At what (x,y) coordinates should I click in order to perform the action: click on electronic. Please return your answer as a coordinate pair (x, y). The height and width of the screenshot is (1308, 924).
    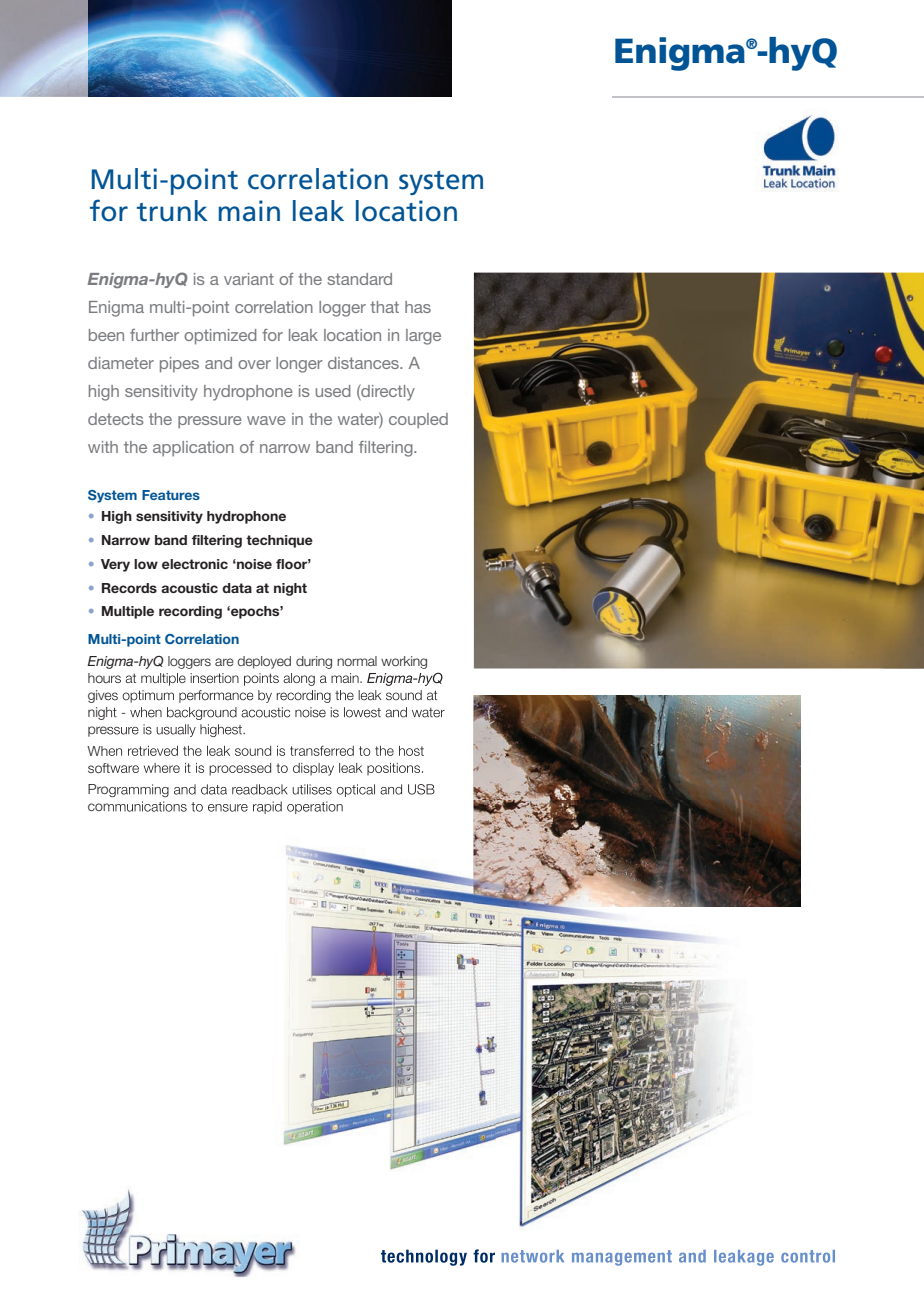
    Looking at the image, I should click on (195, 564).
